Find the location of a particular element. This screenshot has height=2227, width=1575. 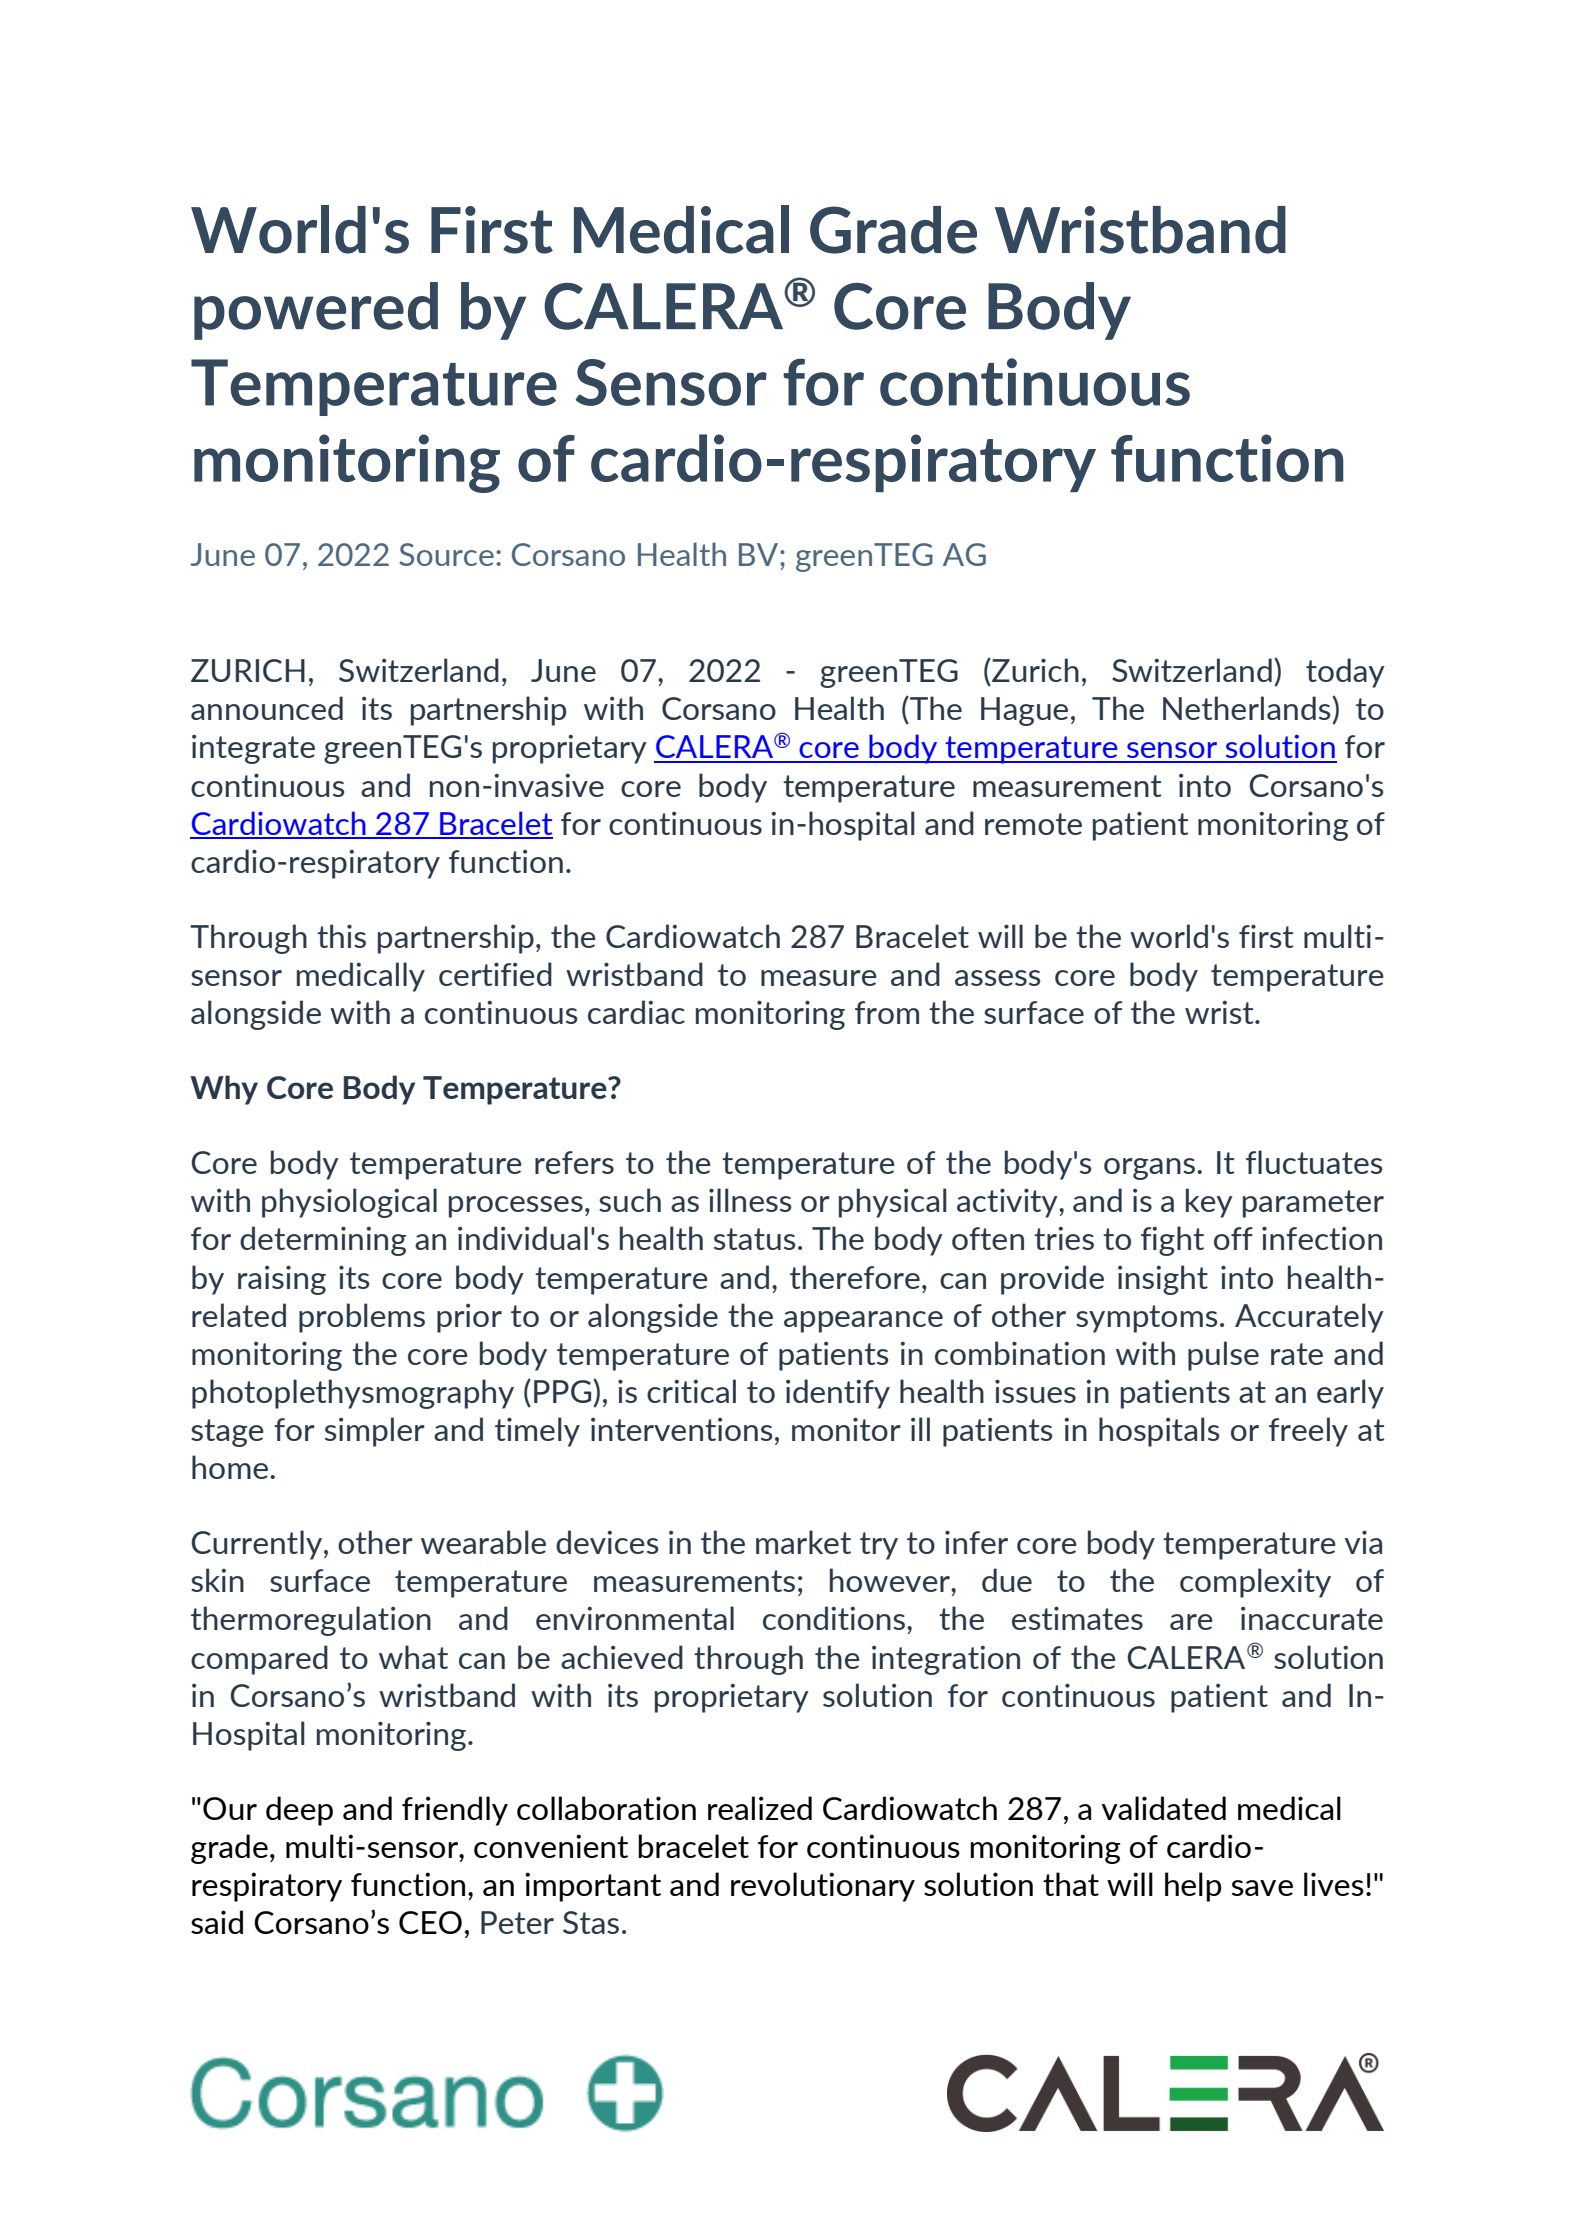

today is located at coordinates (1345, 673).
